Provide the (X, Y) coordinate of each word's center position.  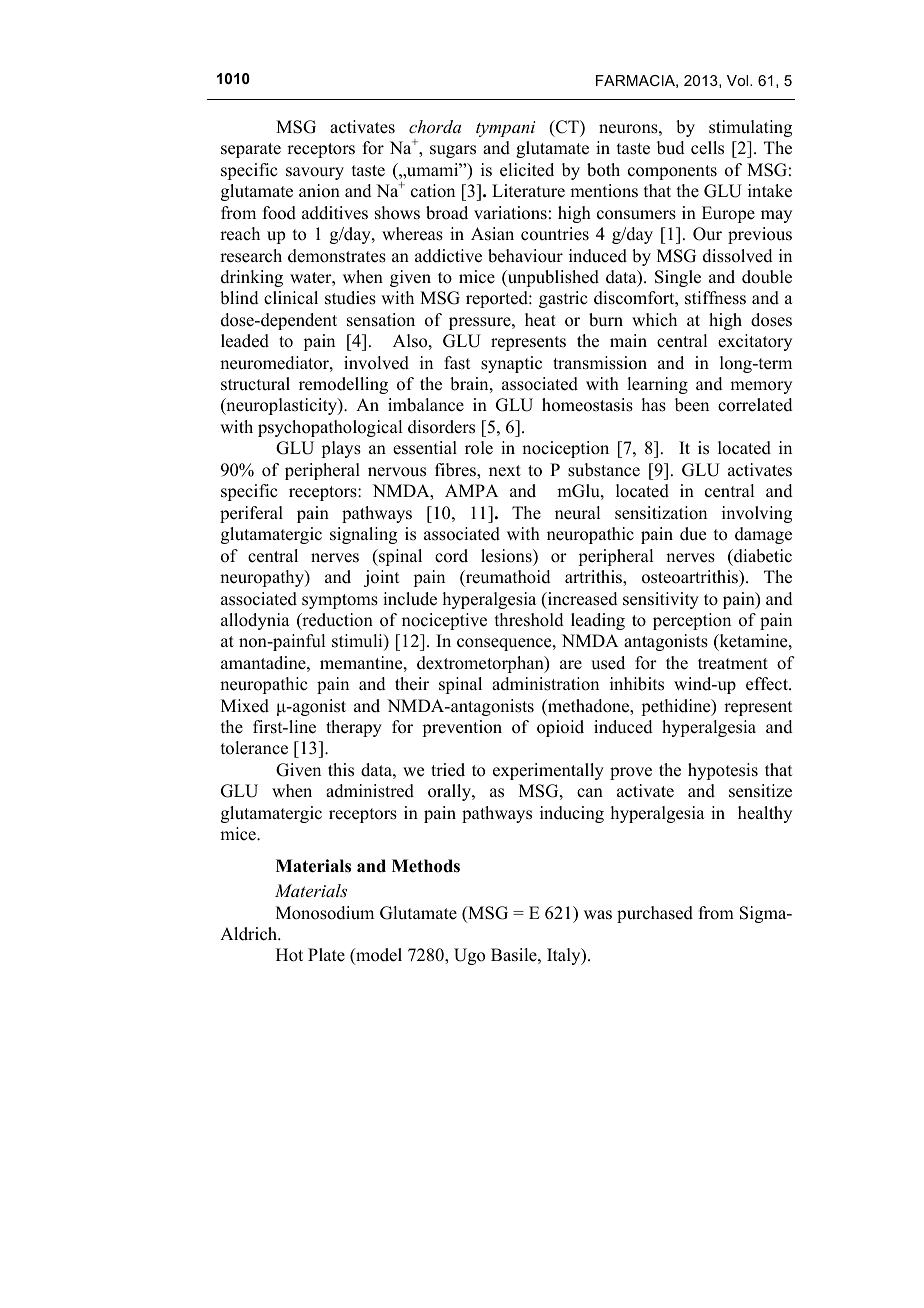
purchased (655, 914)
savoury (315, 173)
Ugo (469, 956)
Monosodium (325, 913)
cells (707, 148)
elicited (527, 170)
